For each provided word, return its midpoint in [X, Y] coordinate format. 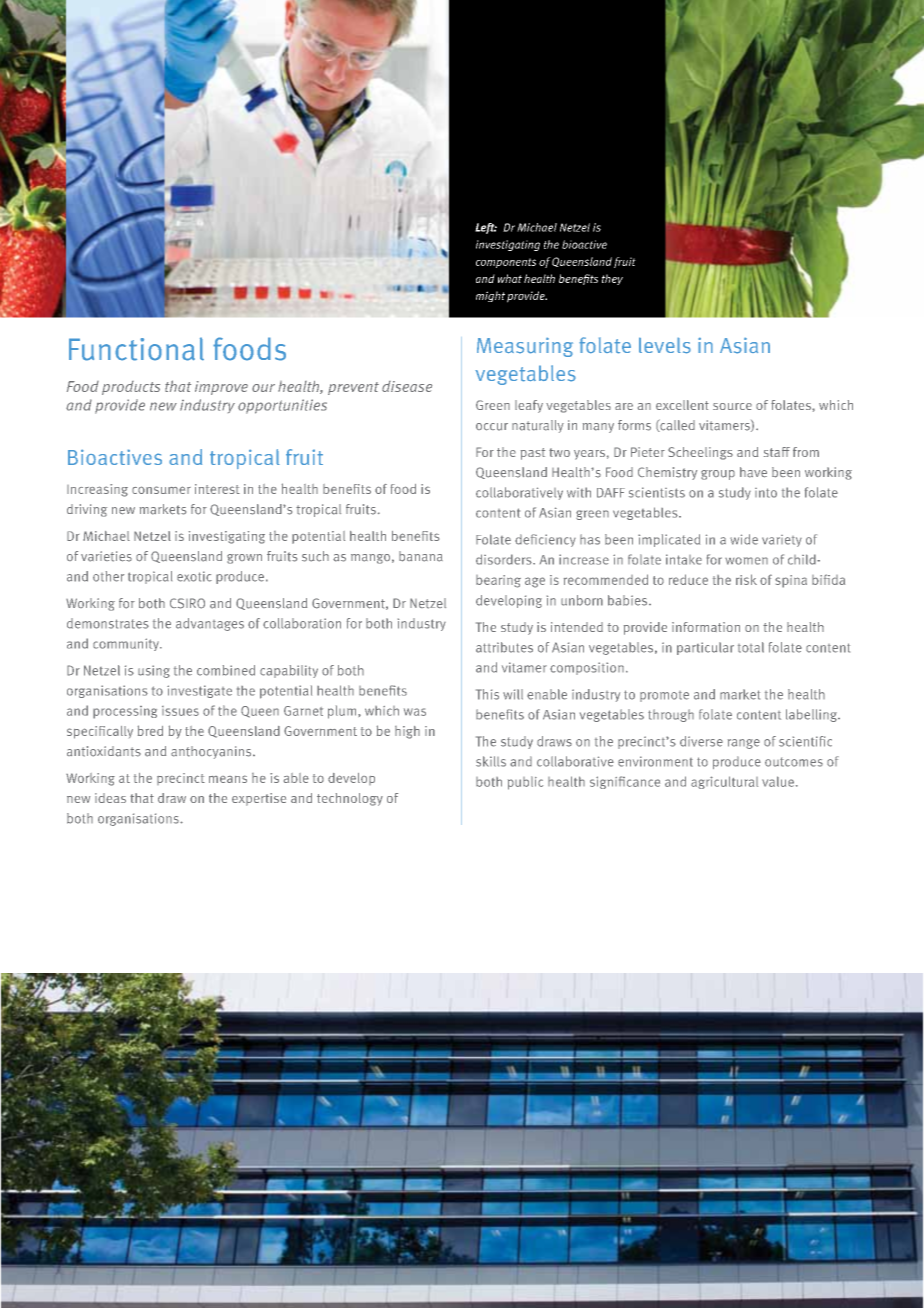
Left [486, 228]
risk [746, 579]
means [228, 779]
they [612, 279]
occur [492, 427]
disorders [505, 559]
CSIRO [187, 603]
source [732, 406]
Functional [136, 349]
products [131, 388]
